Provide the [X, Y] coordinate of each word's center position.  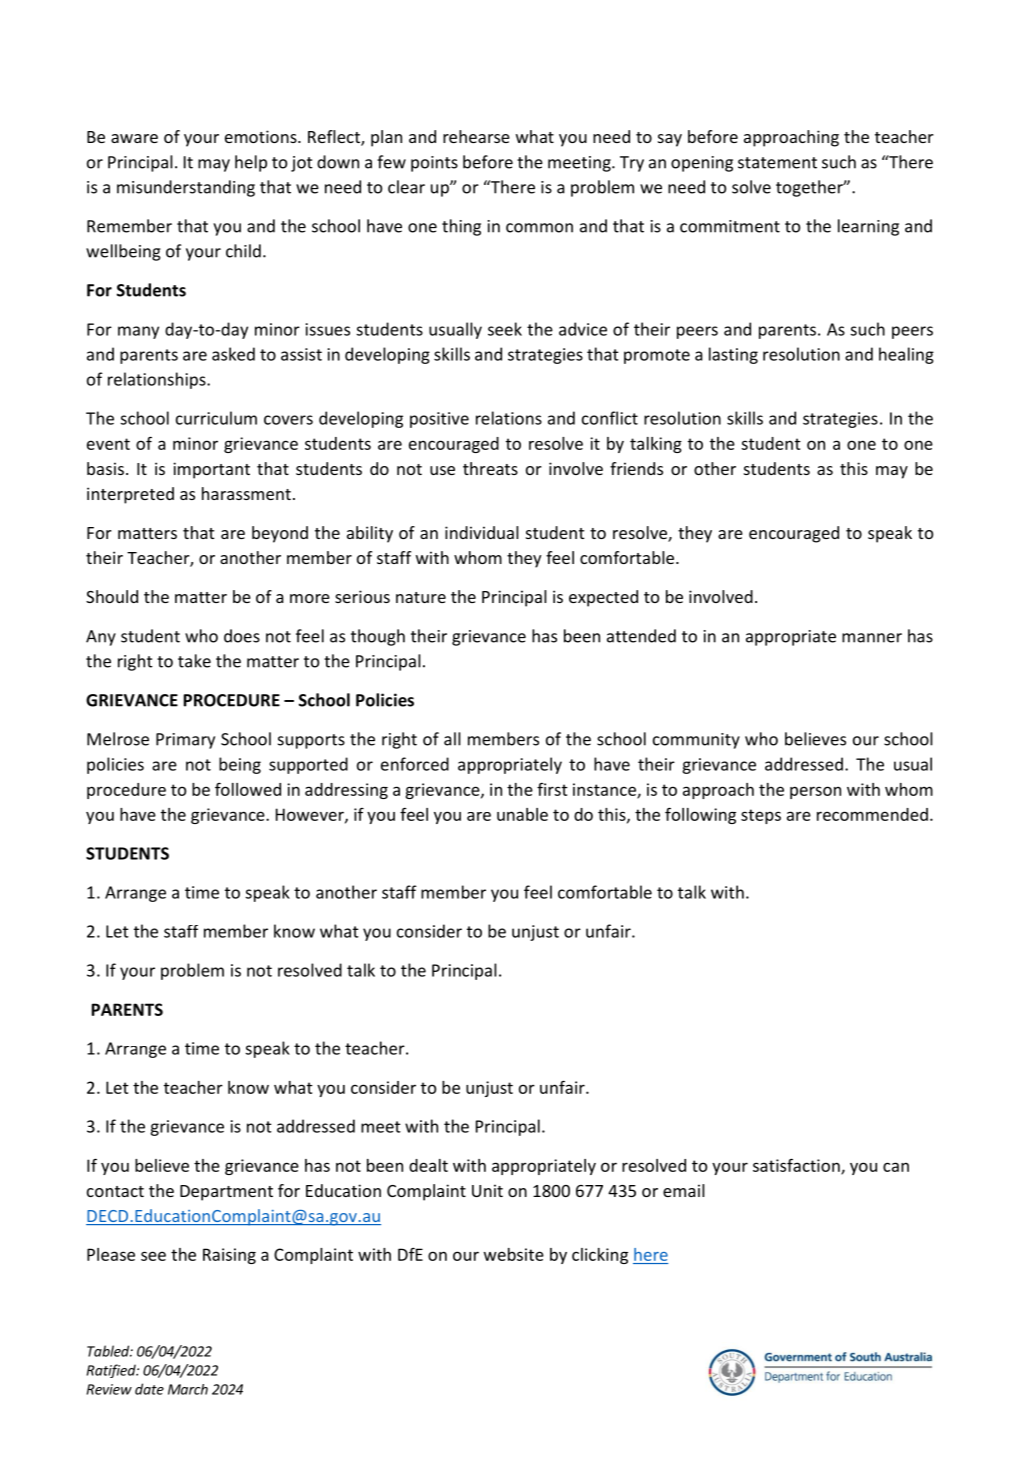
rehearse [476, 136]
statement [777, 163]
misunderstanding [186, 188]
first [552, 789]
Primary [185, 741]
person [815, 792]
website [514, 1254]
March [188, 1389]
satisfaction [797, 1166]
